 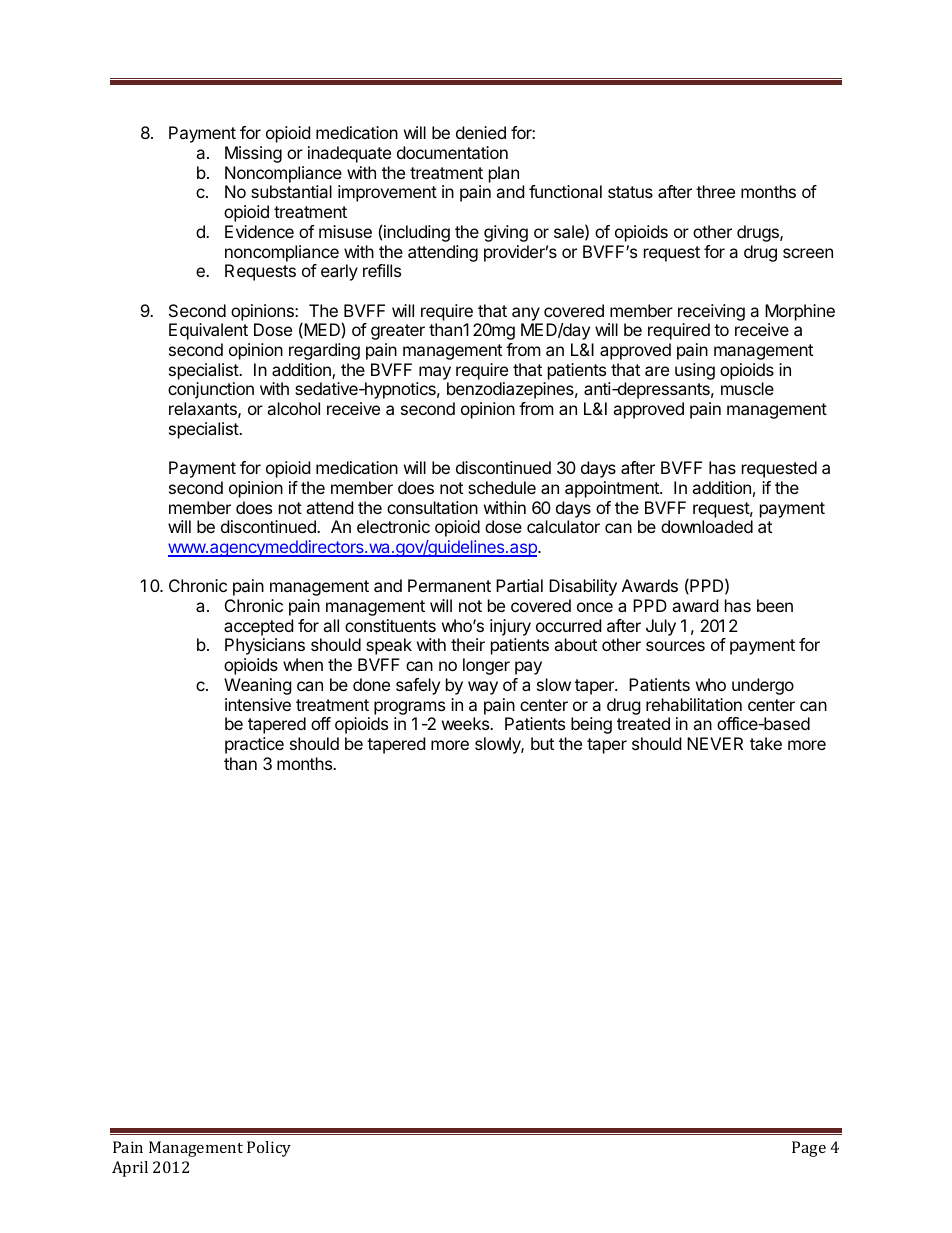 I want to click on practice, so click(x=254, y=745).
